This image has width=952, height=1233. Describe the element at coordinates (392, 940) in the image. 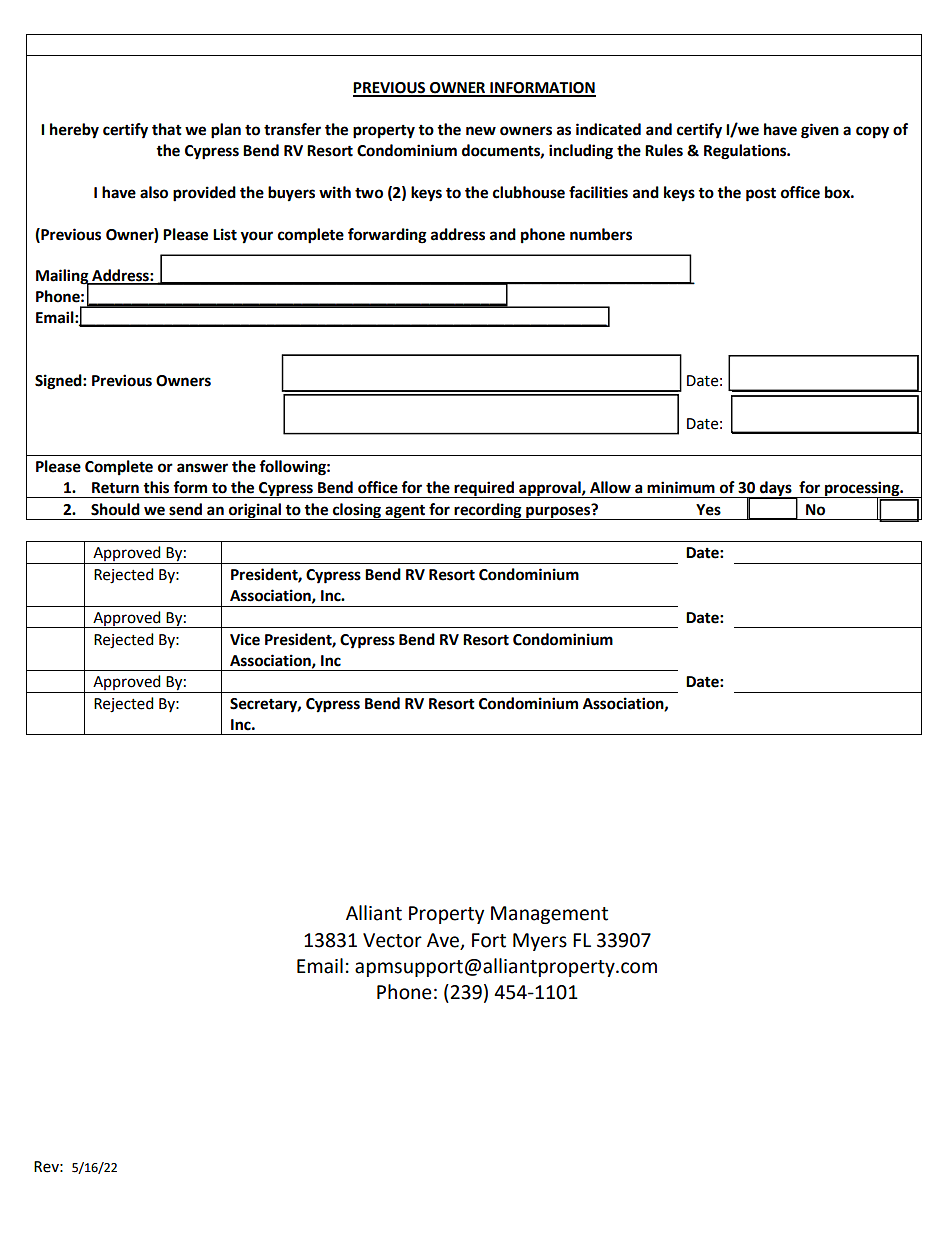

I see `Vector` at that location.
